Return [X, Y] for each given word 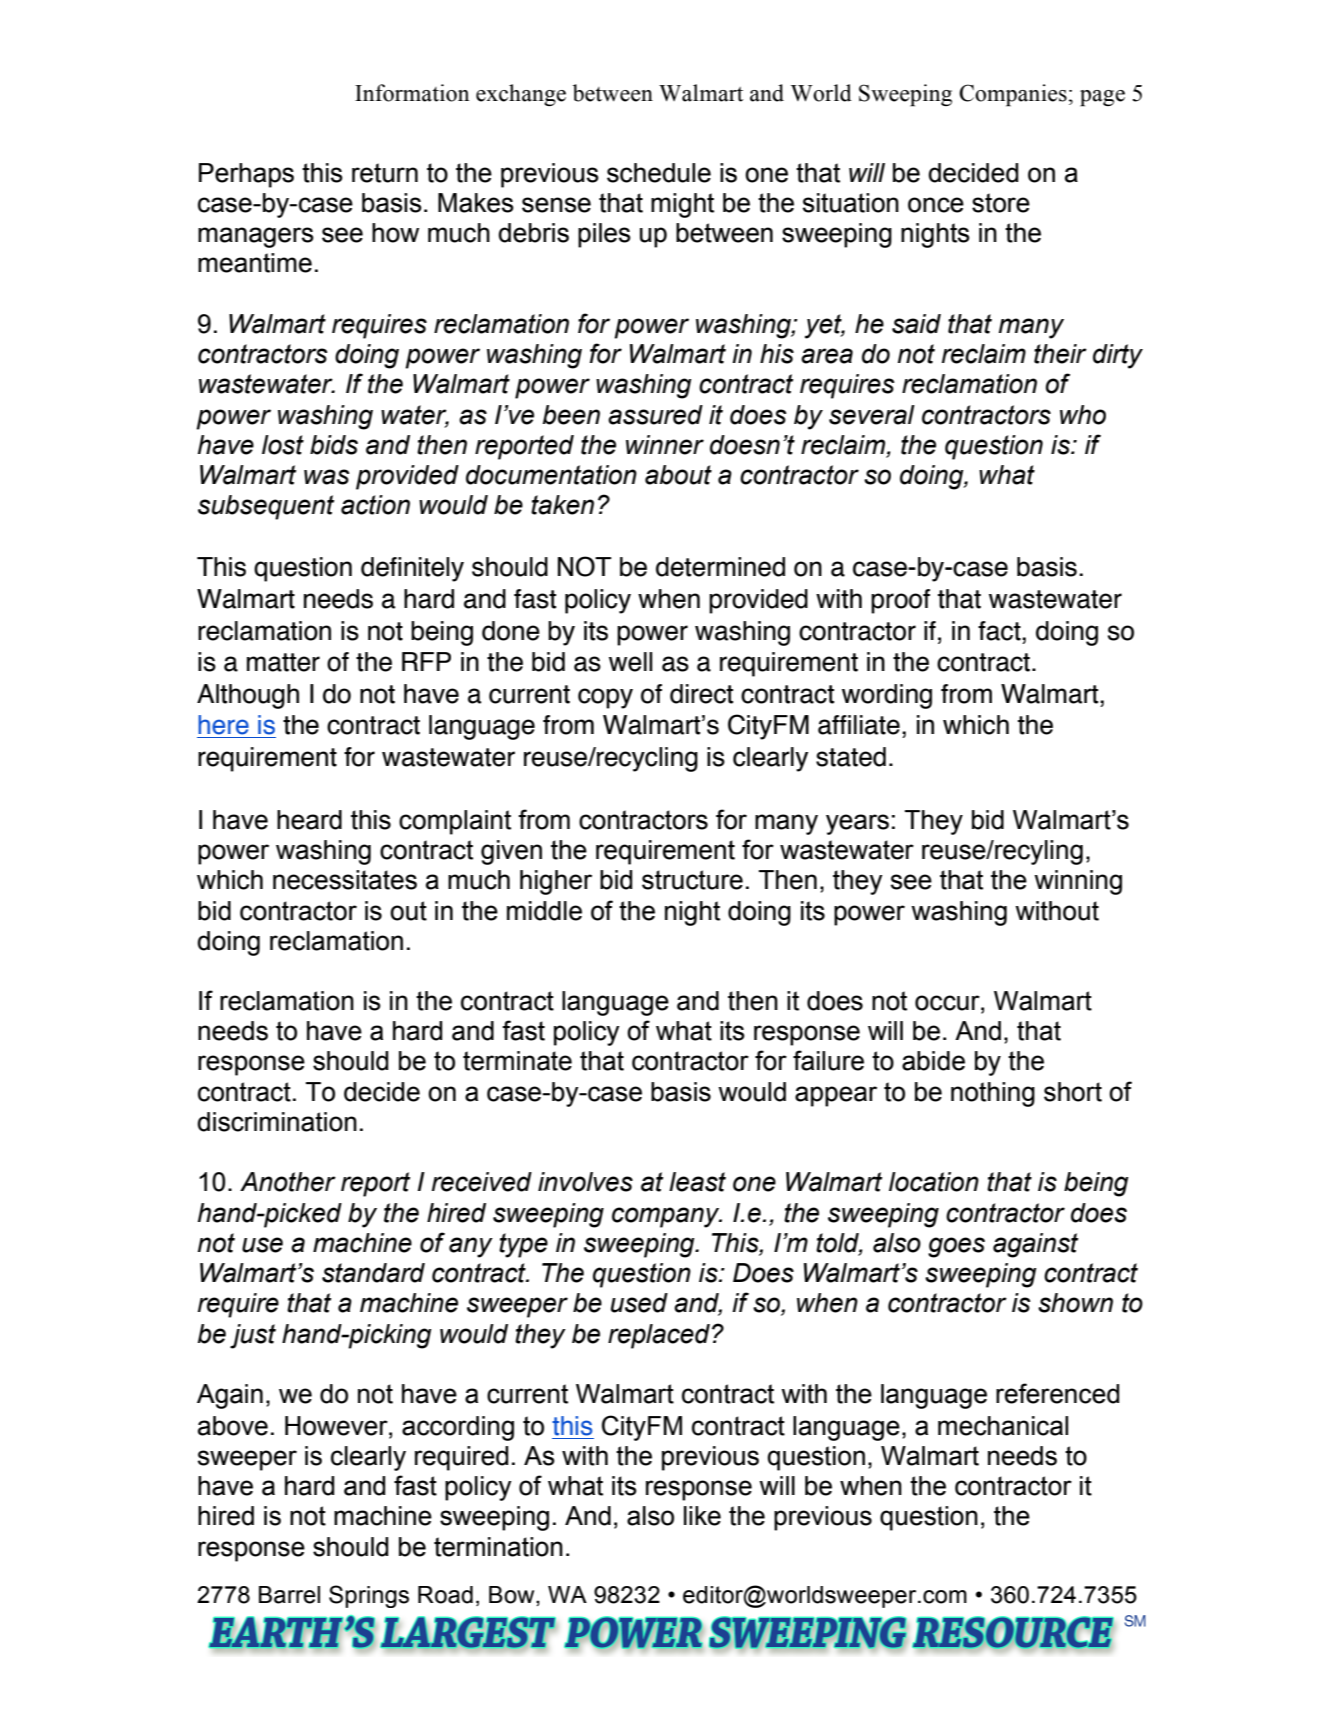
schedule [659, 173]
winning [1078, 882]
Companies [1013, 95]
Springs [369, 1596]
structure [692, 880]
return [385, 173]
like [702, 1516]
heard [309, 820]
